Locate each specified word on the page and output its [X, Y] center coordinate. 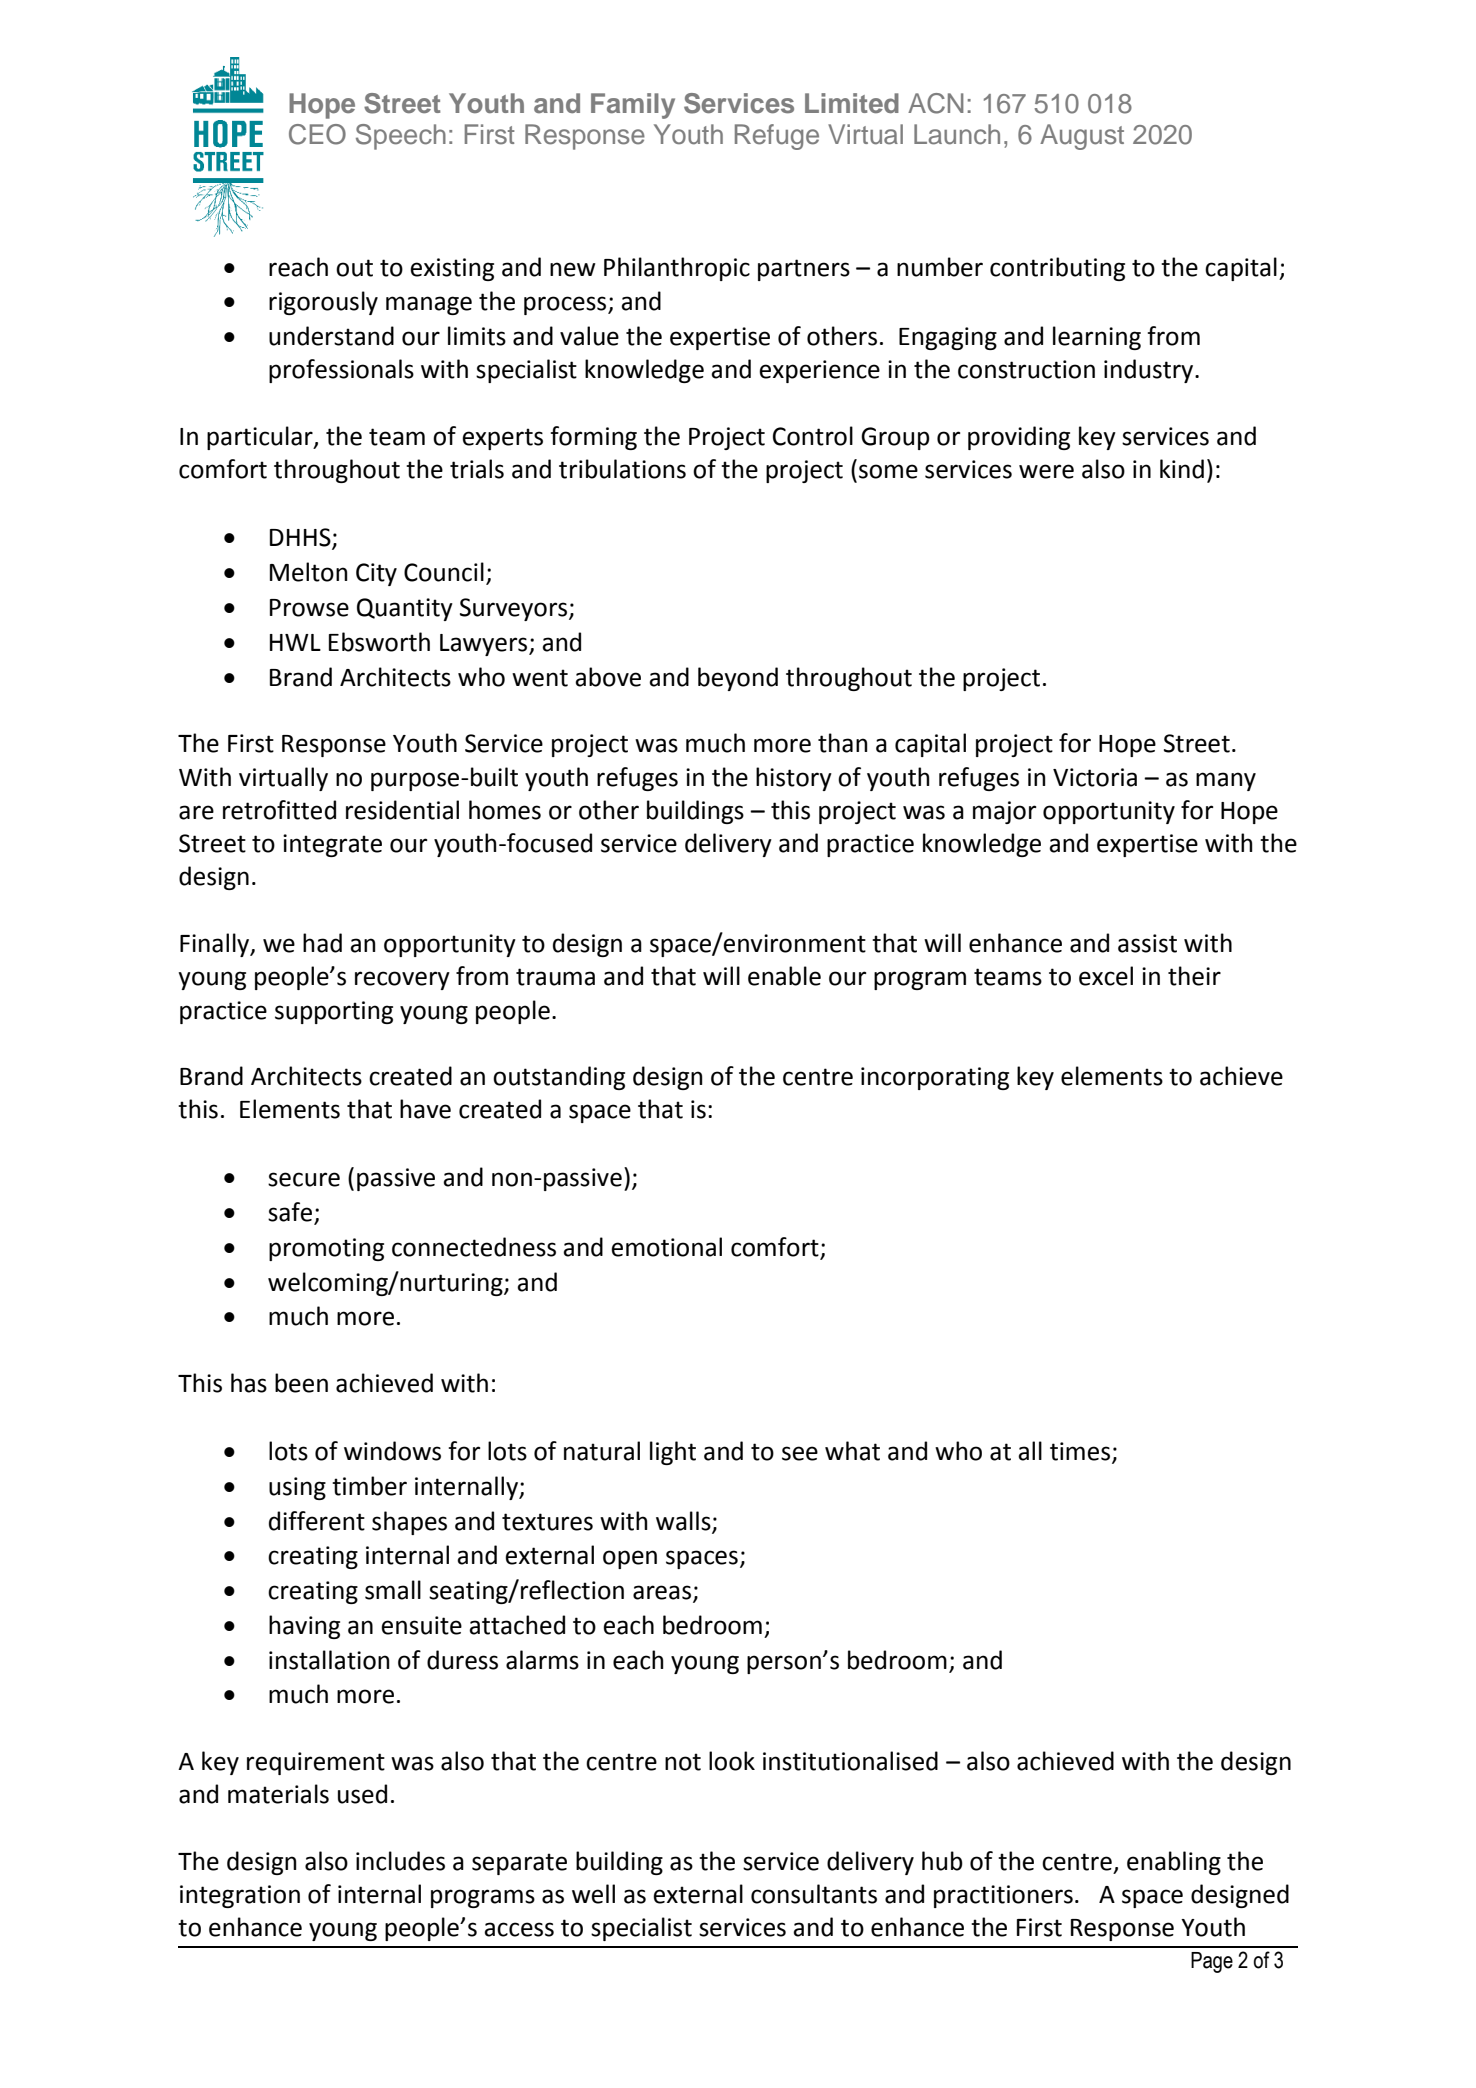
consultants [814, 1894]
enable [784, 976]
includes [400, 1861]
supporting [334, 1012]
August [1082, 137]
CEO [317, 134]
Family [633, 106]
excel [1106, 976]
